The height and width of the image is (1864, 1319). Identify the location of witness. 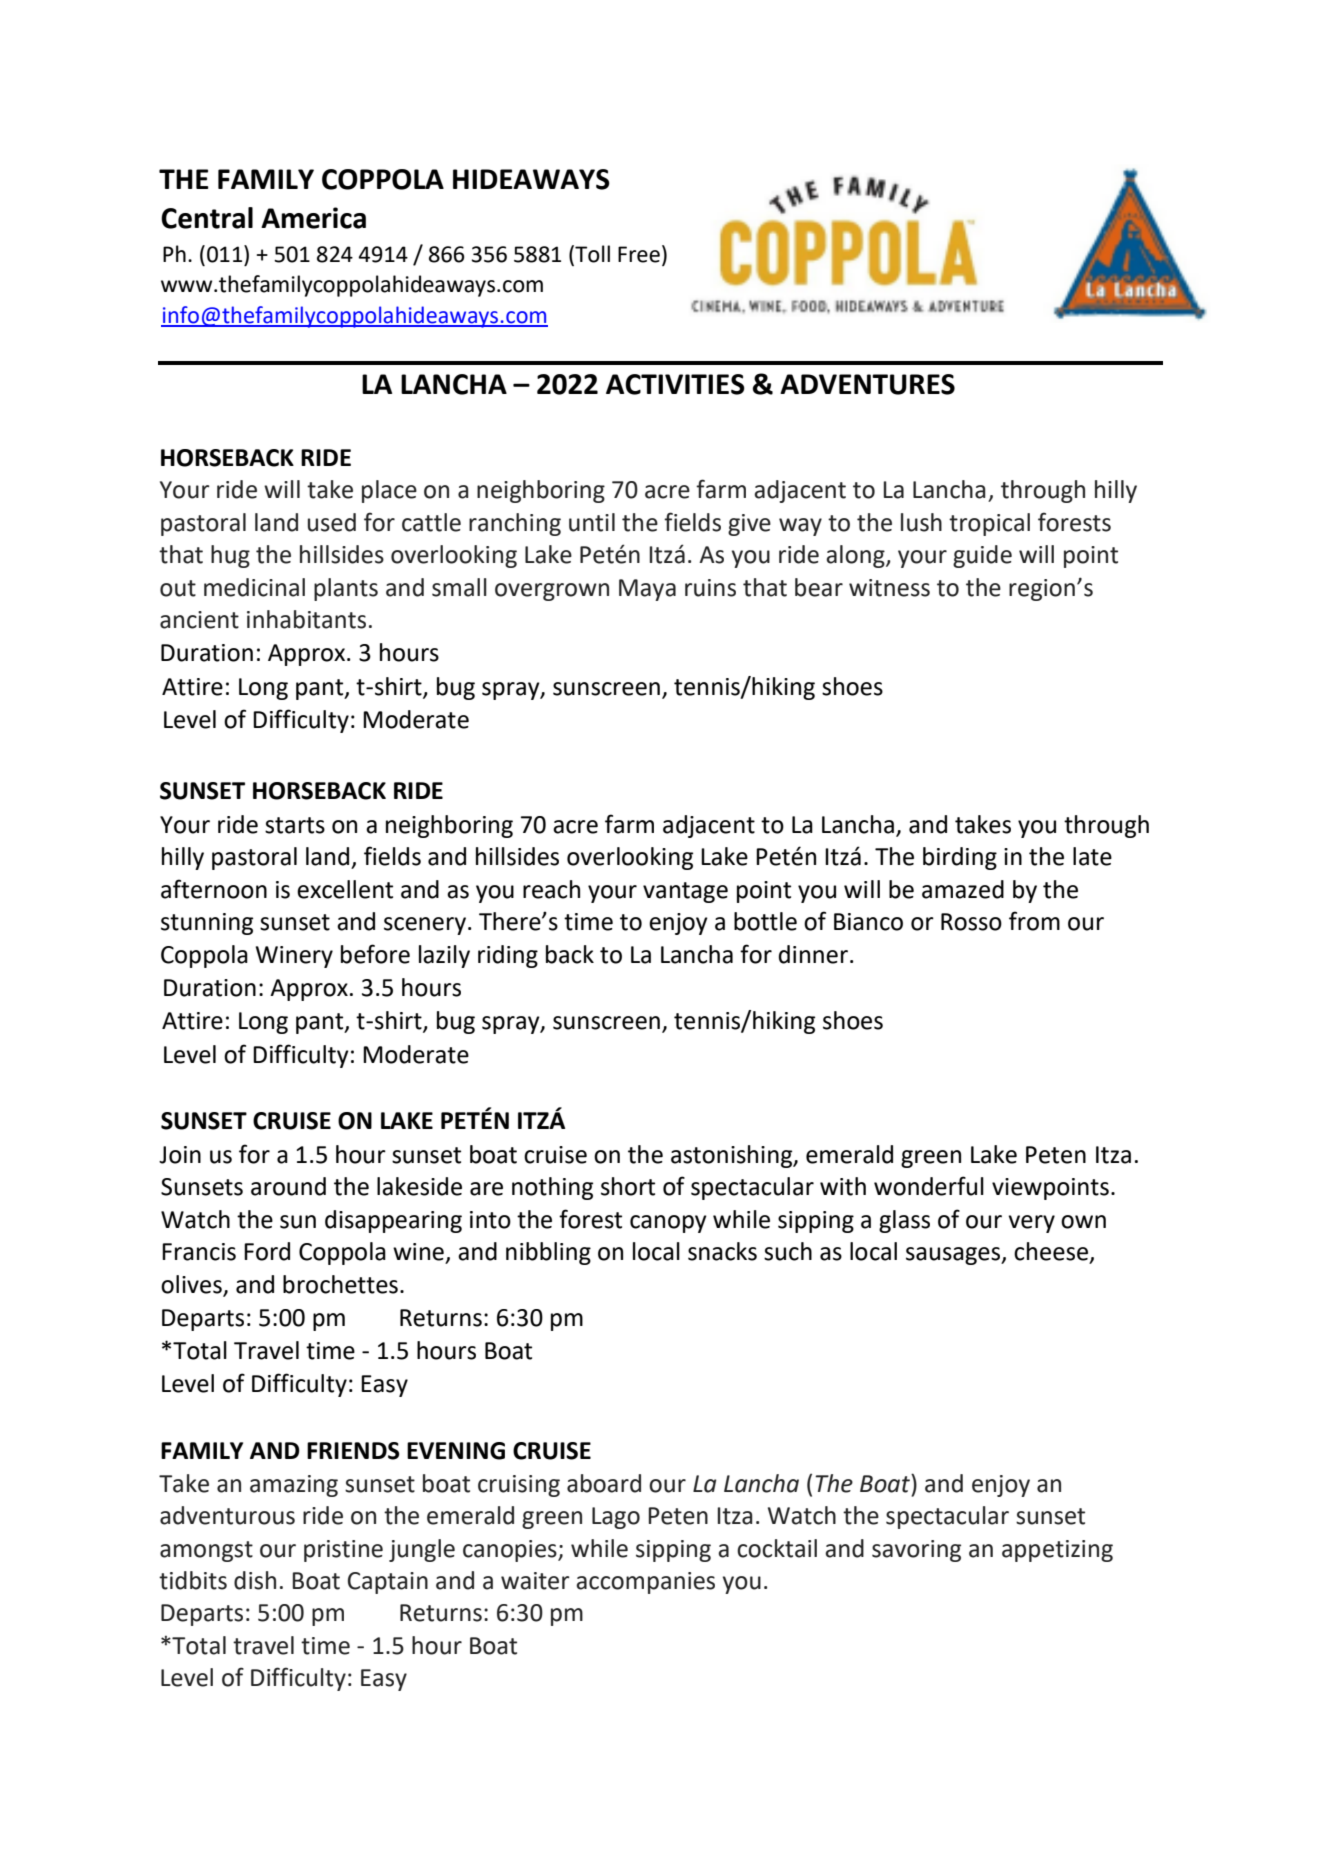
(889, 588).
